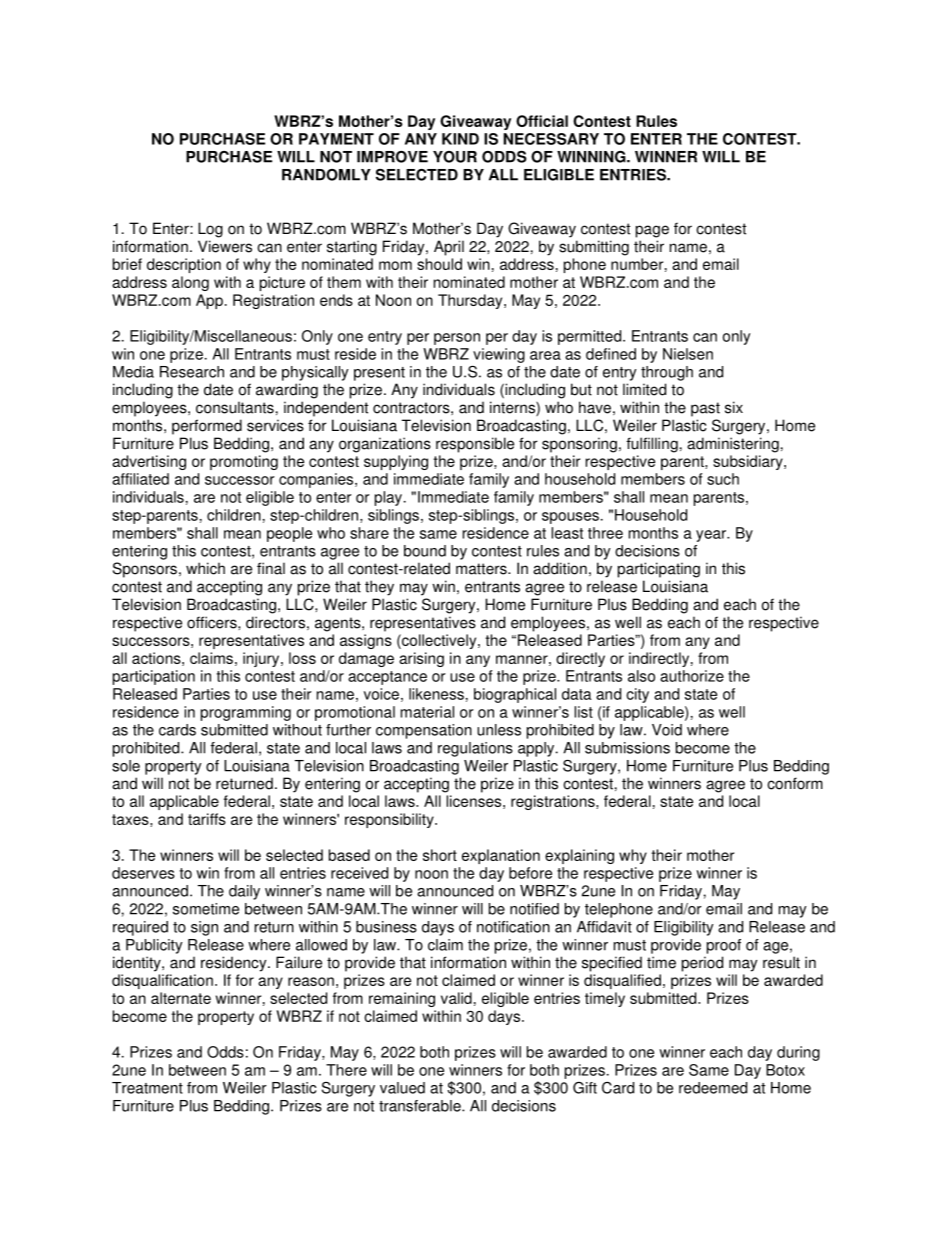  What do you see at coordinates (207, 819) in the document?
I see `tariffs` at bounding box center [207, 819].
